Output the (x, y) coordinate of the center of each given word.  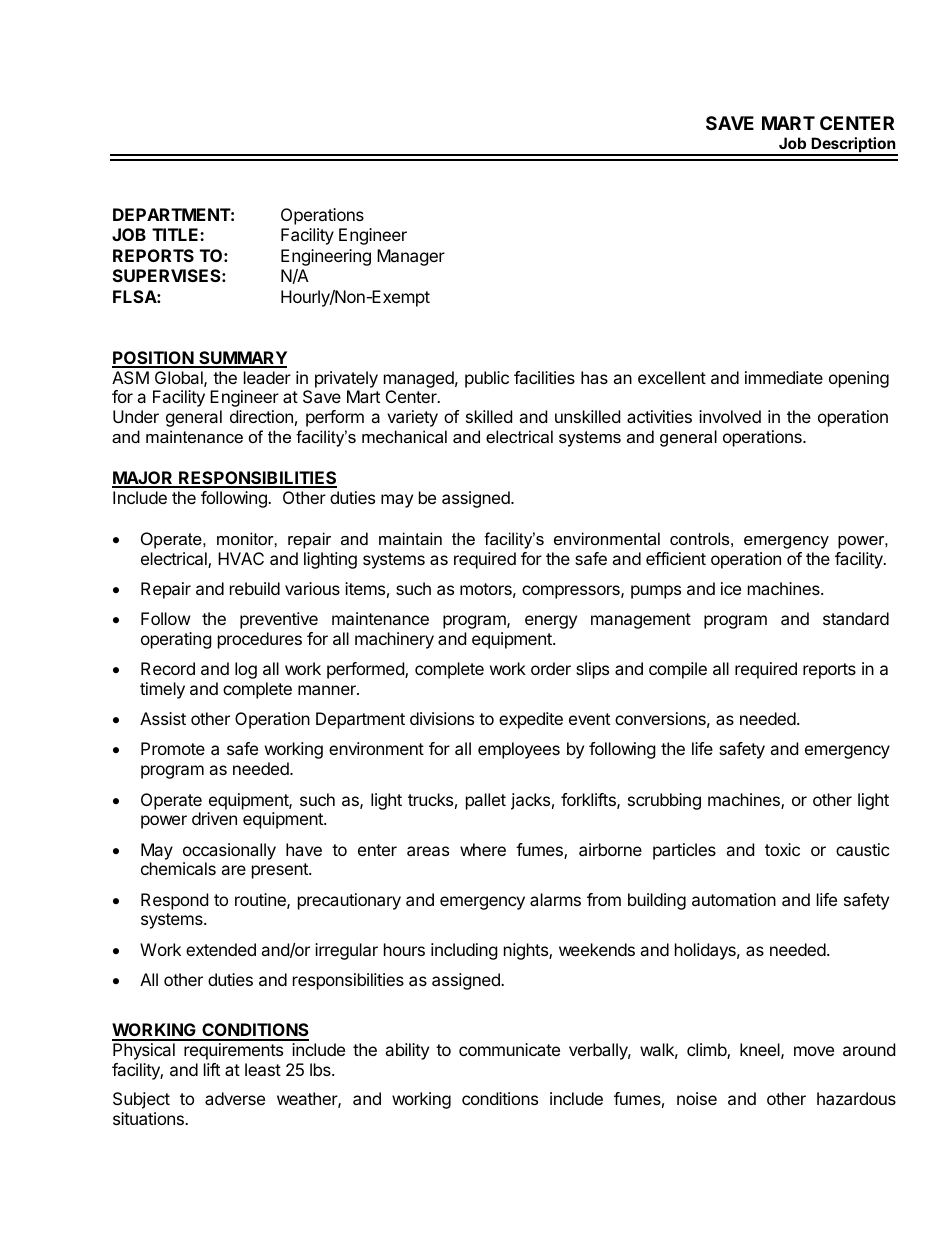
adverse (235, 1098)
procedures (260, 640)
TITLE (176, 234)
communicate (509, 1049)
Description (853, 146)
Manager (411, 257)
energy (551, 622)
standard (856, 618)
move (814, 1051)
